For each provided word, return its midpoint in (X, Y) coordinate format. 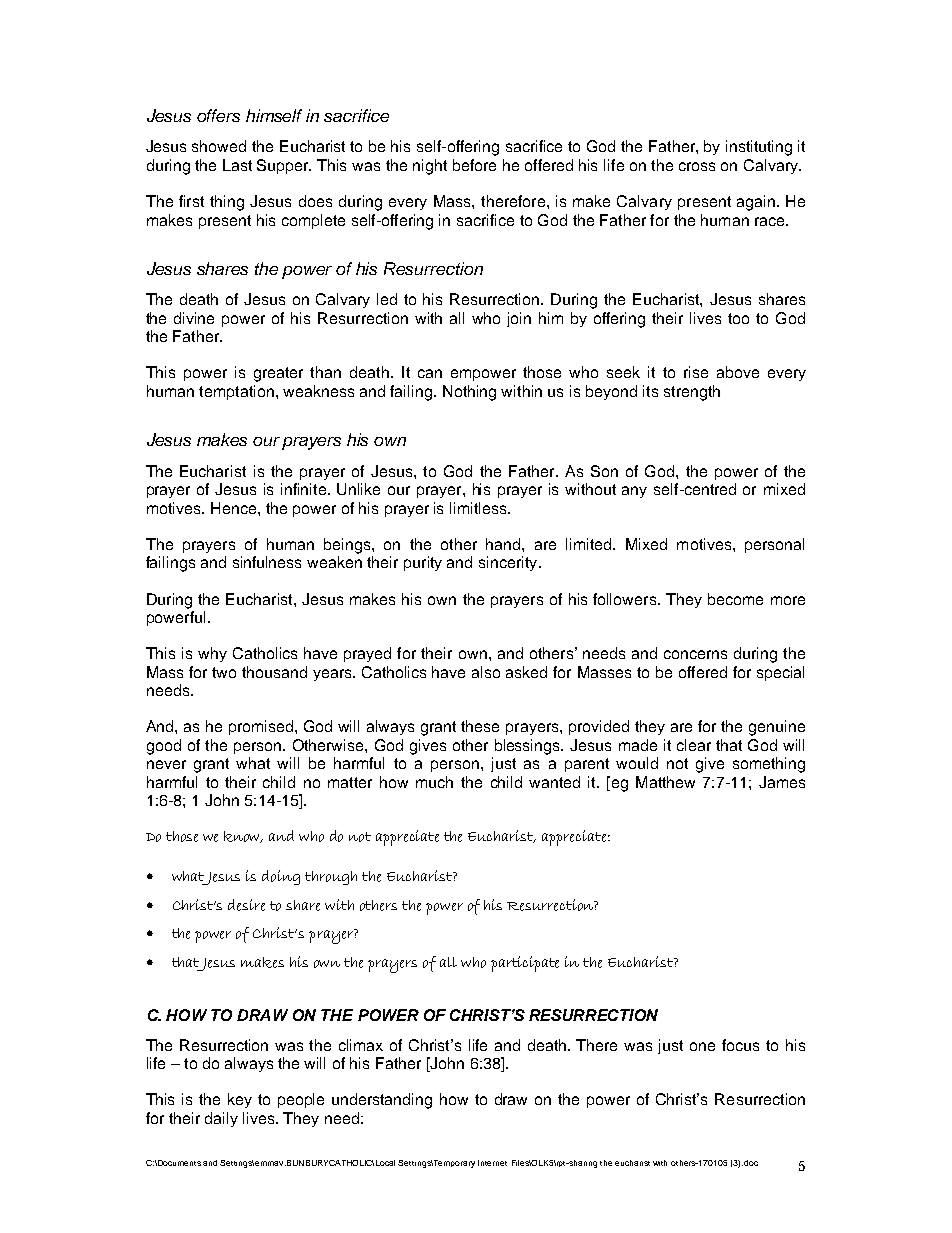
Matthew (665, 782)
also (486, 672)
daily (221, 1119)
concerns (695, 654)
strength (692, 393)
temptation (236, 392)
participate (525, 964)
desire (246, 905)
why (212, 654)
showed (219, 146)
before (474, 165)
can (430, 373)
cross (697, 166)
